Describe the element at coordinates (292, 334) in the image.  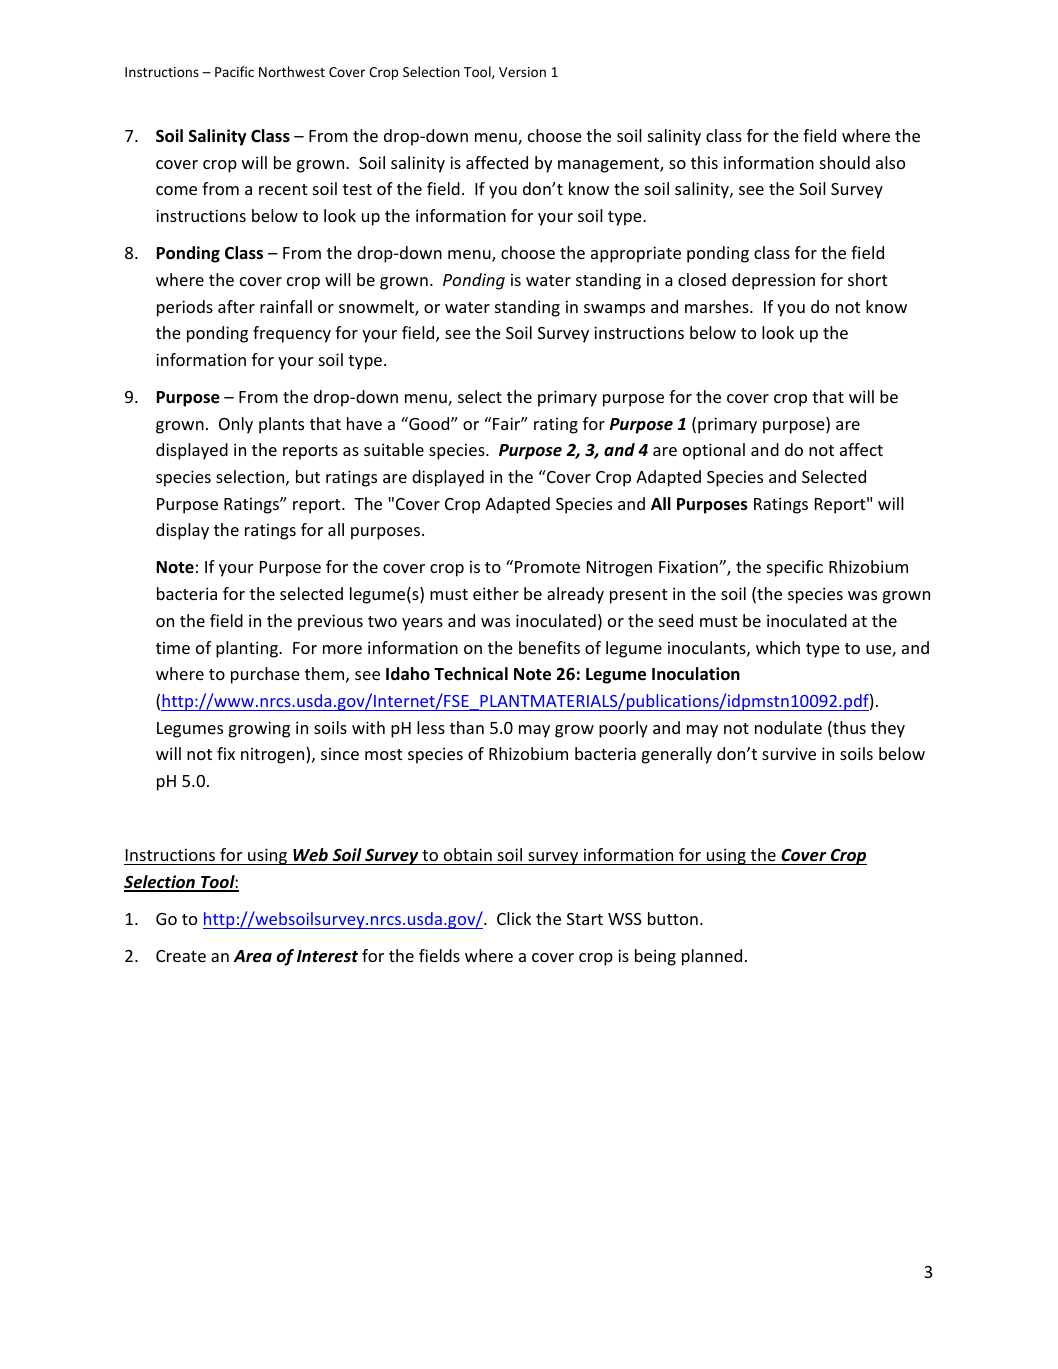
I see `frequency` at that location.
